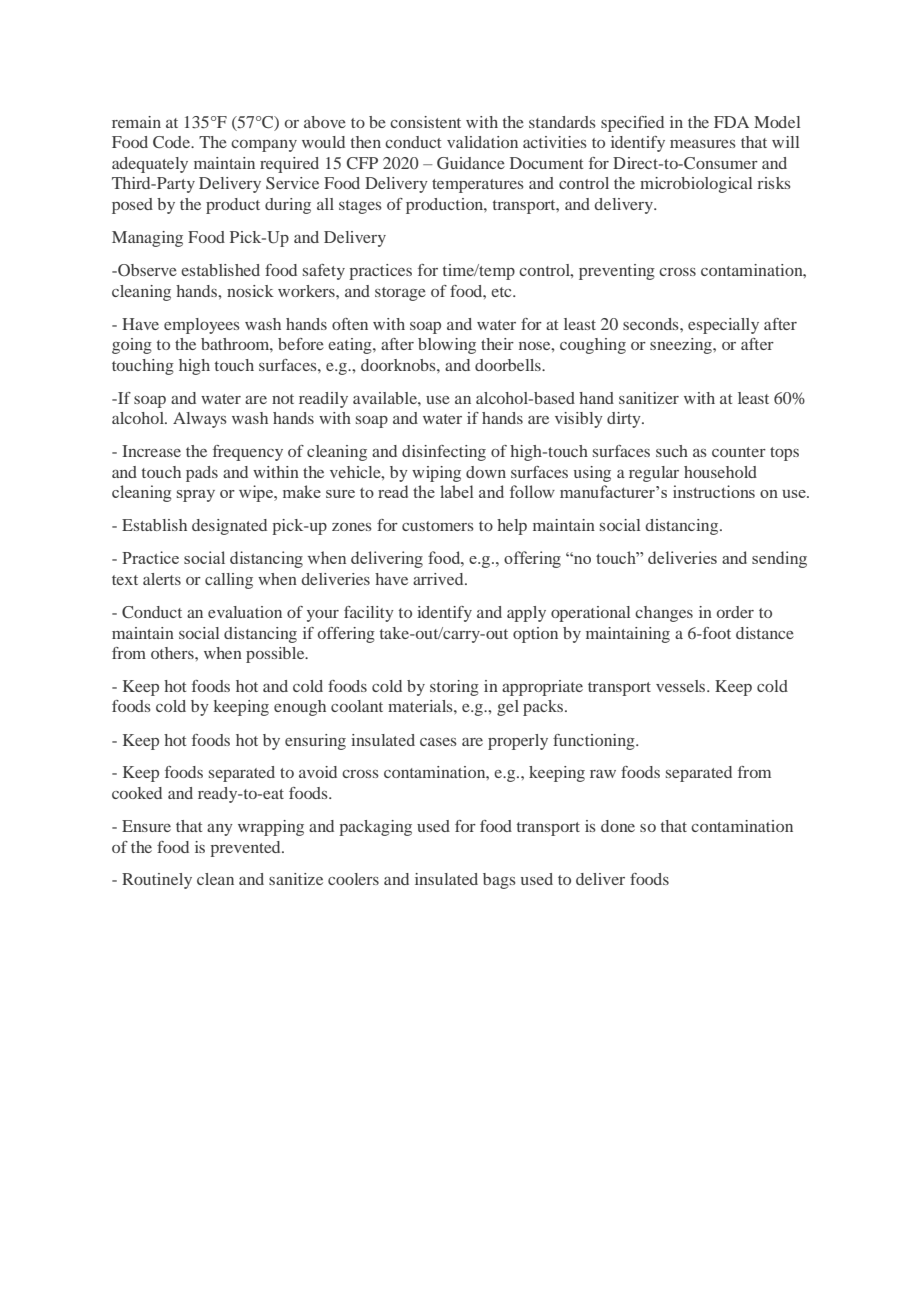 This screenshot has width=924, height=1308. Describe the element at coordinates (482, 142) in the screenshot. I see `validation` at that location.
